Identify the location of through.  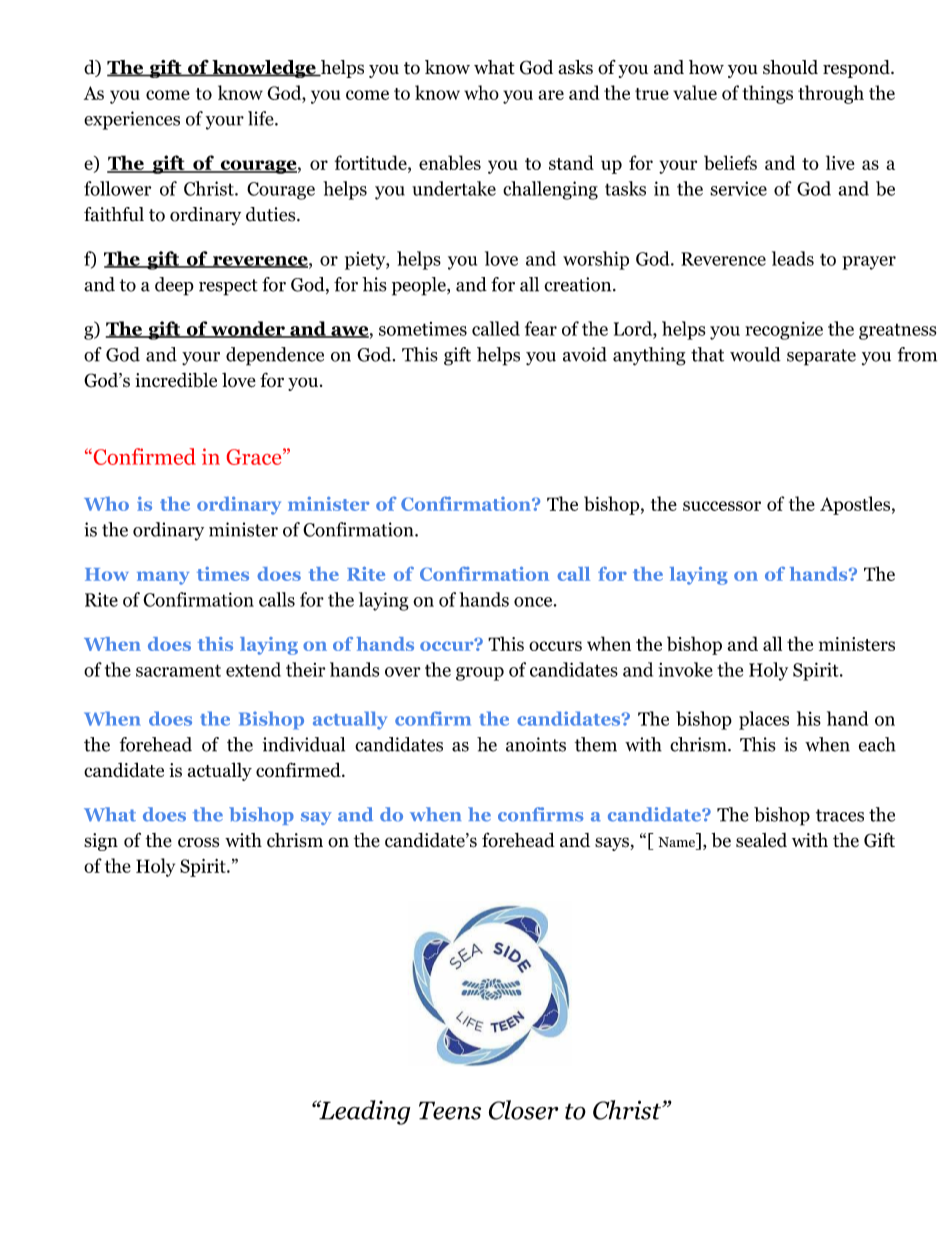
(831, 94).
